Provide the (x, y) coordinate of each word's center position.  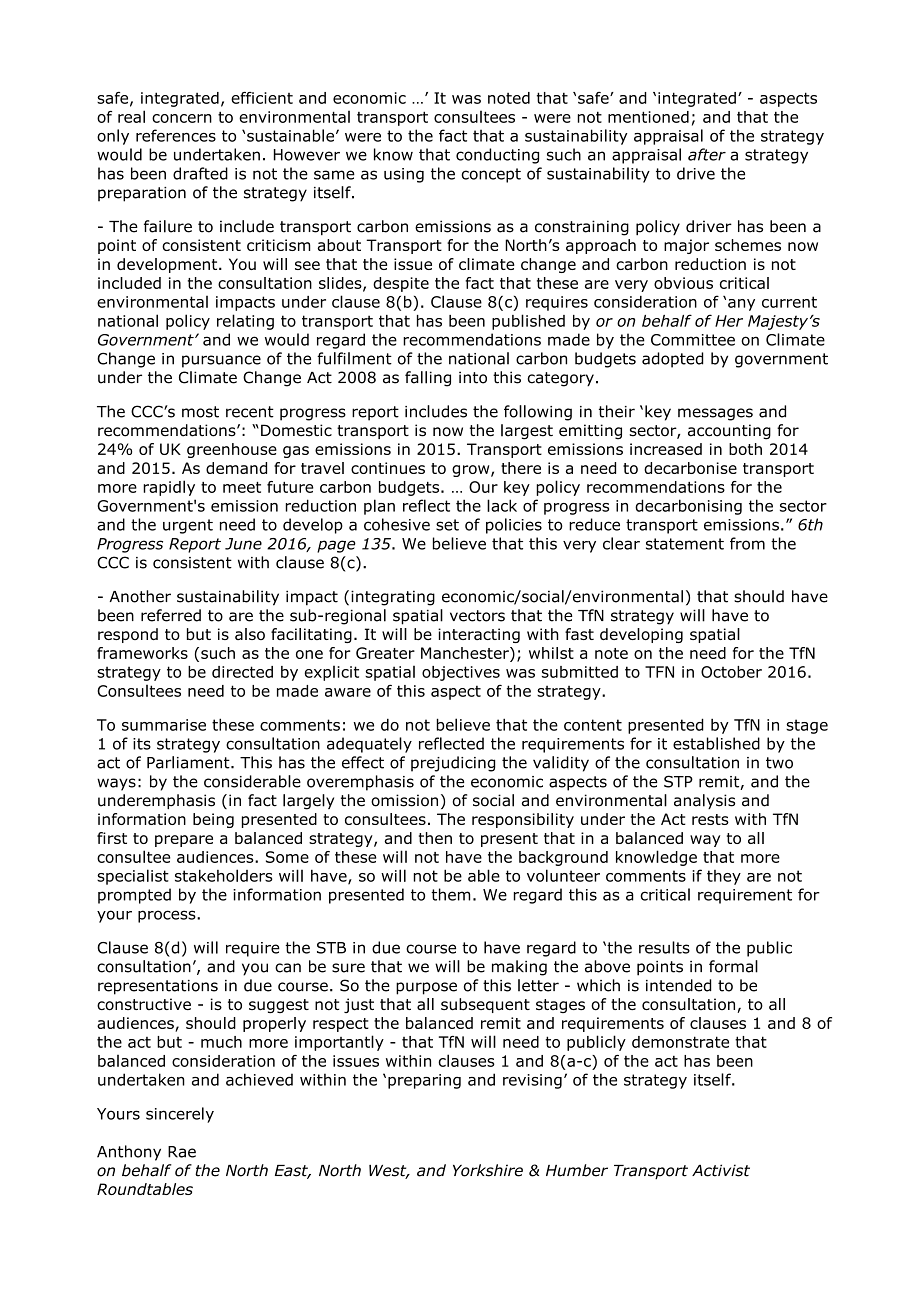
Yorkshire (488, 1170)
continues (388, 468)
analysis (704, 801)
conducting (497, 156)
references (176, 135)
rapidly (169, 488)
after (707, 154)
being (213, 820)
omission (404, 800)
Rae (182, 1152)
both (745, 449)
